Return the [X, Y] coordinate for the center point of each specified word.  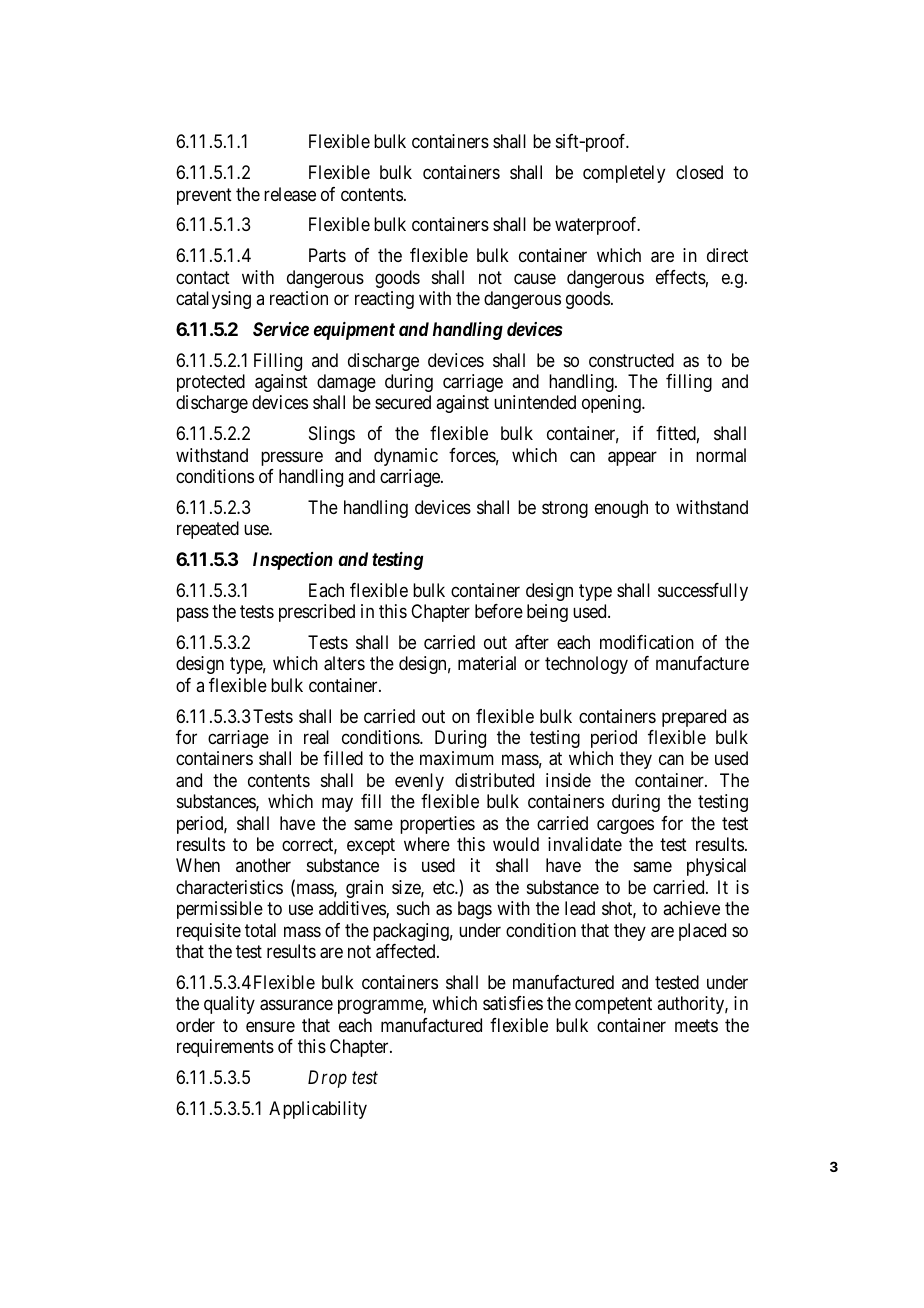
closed [699, 172]
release [290, 194]
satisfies [513, 1003]
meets [696, 1025]
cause [535, 279]
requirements [225, 1048]
